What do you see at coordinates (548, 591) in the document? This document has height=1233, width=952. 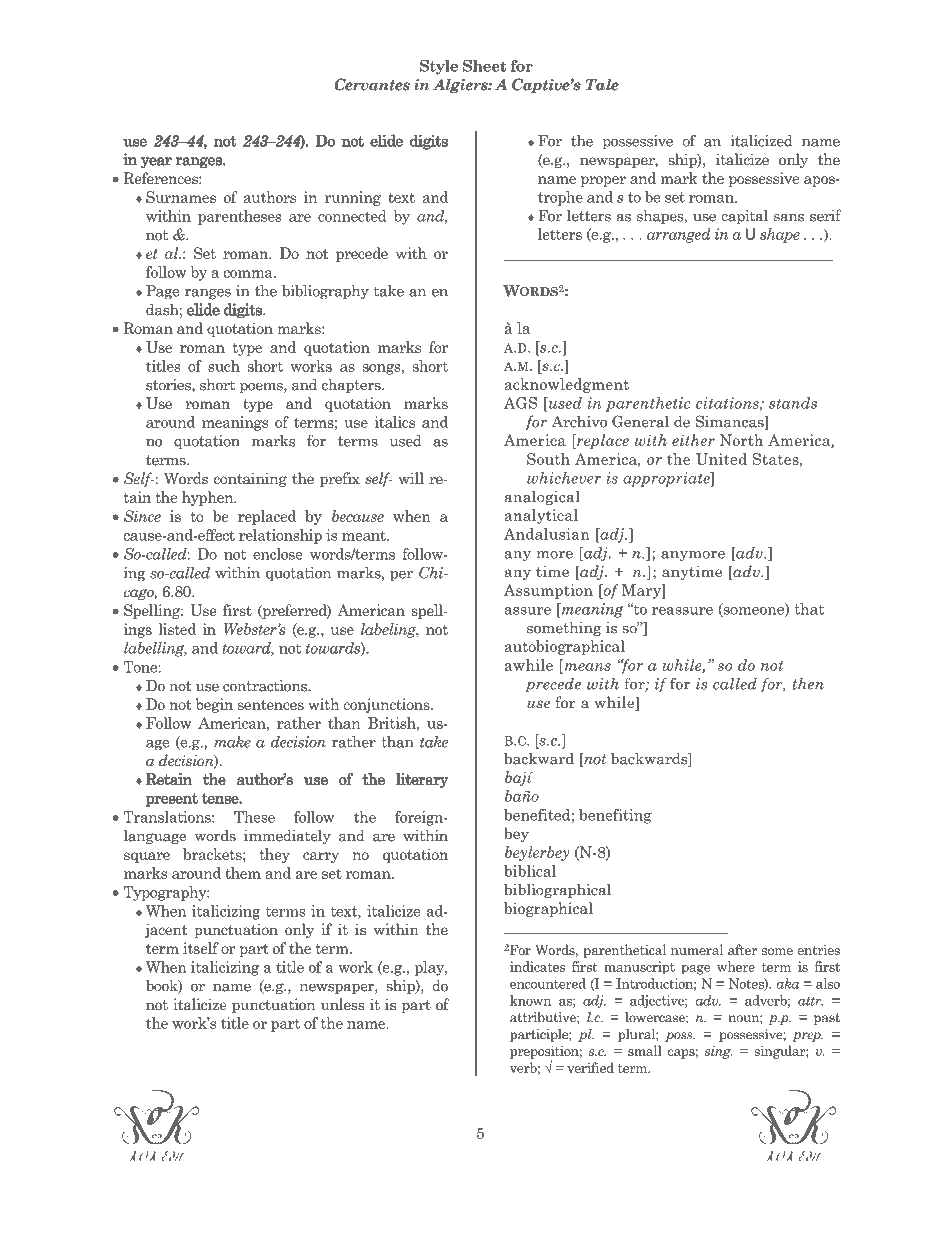 I see `Assumption` at bounding box center [548, 591].
